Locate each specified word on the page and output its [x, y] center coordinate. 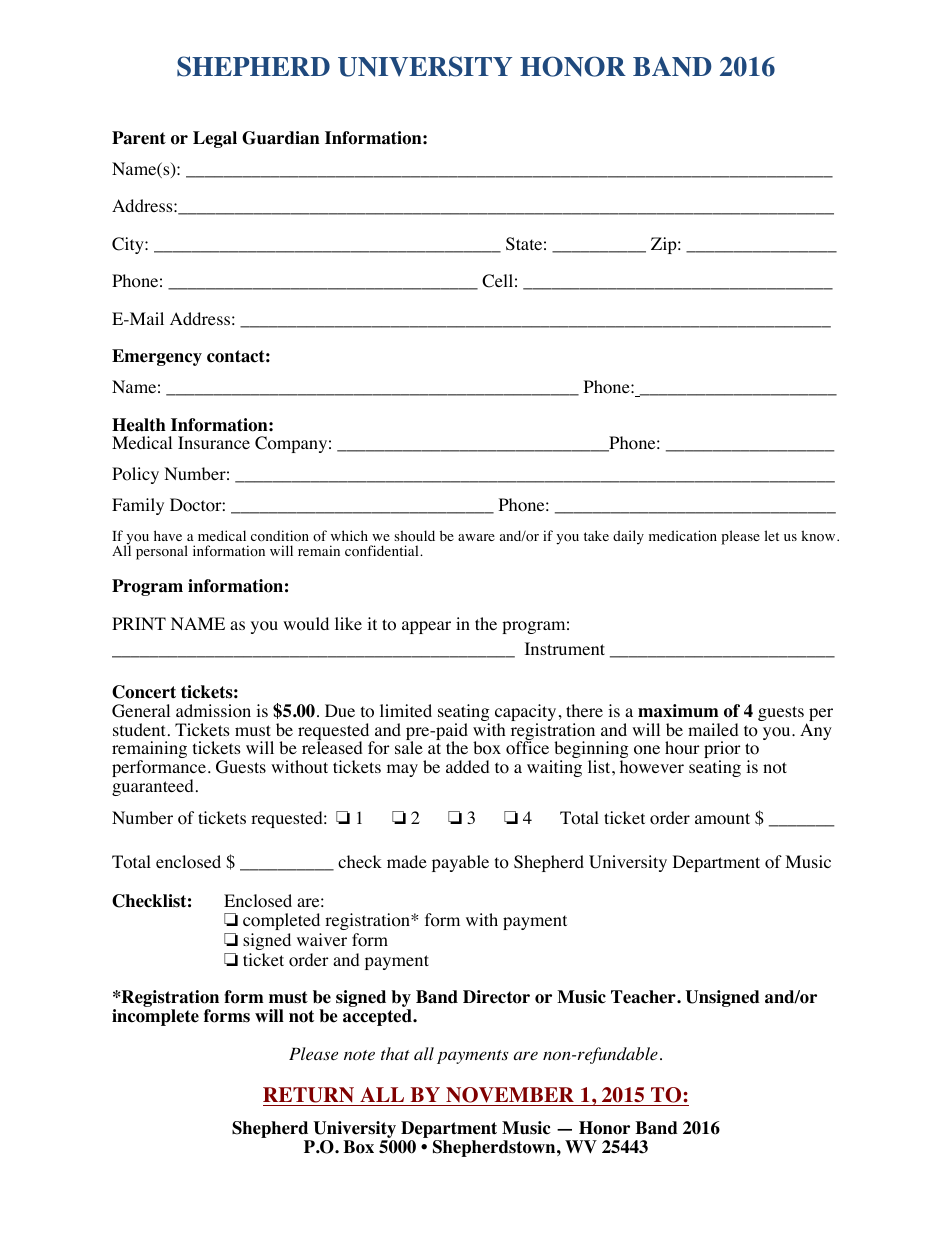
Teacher [644, 997]
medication [683, 536]
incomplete [155, 1017]
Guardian [281, 138]
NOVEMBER [510, 1096]
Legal [215, 139]
